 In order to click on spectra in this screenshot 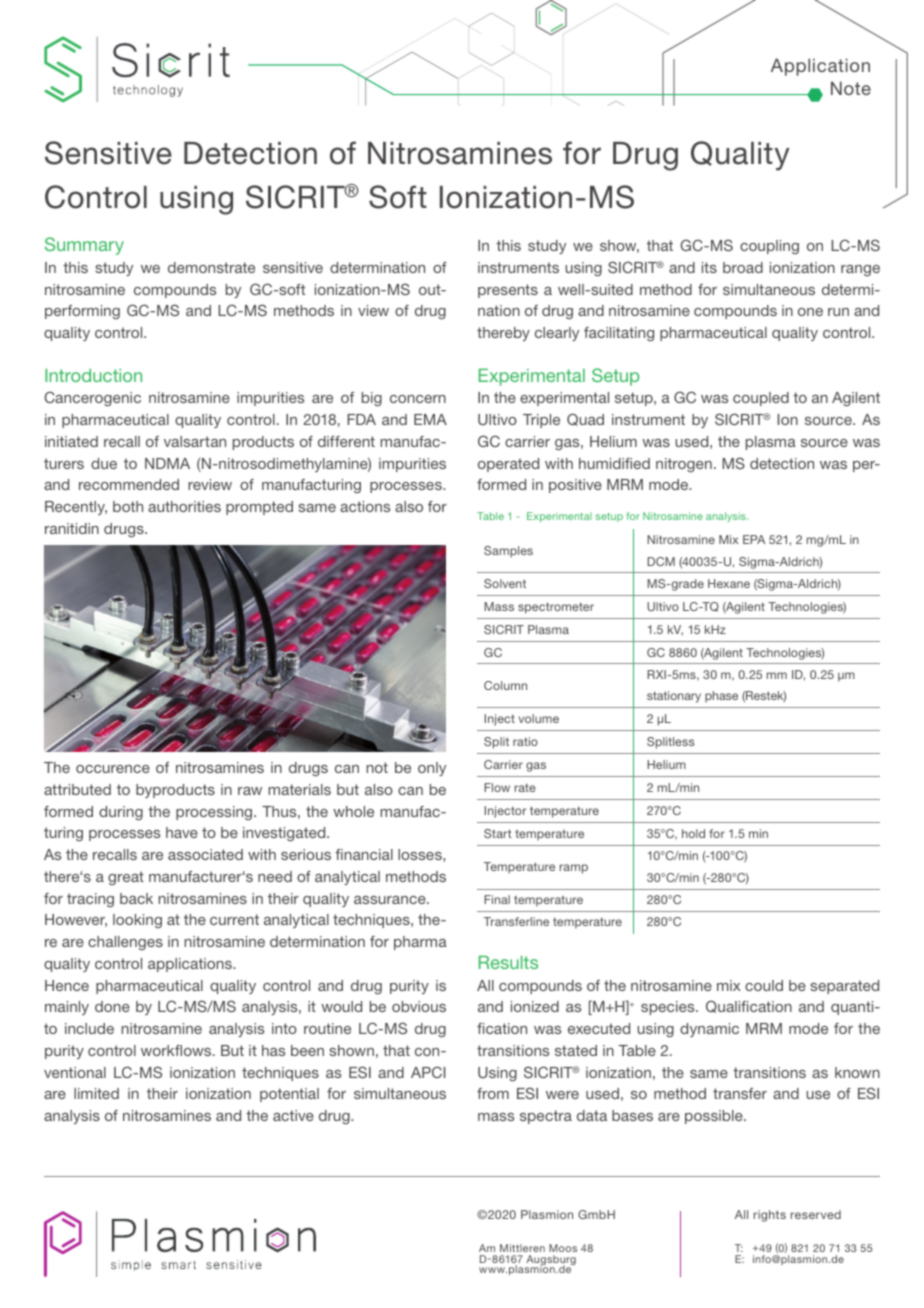, I will do `click(546, 1117)`.
